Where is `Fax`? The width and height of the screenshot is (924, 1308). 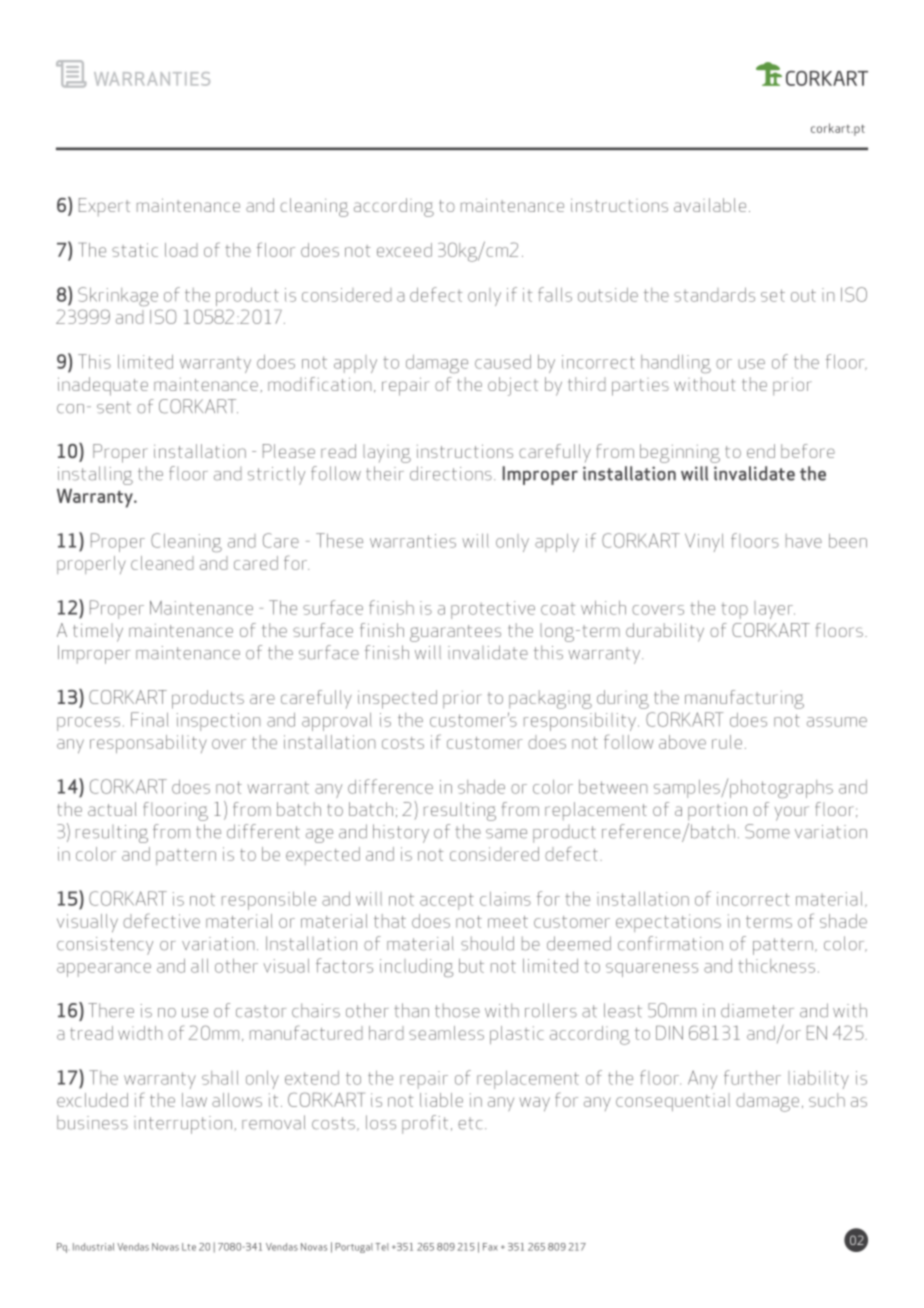
Fax is located at coordinates (490, 1247).
